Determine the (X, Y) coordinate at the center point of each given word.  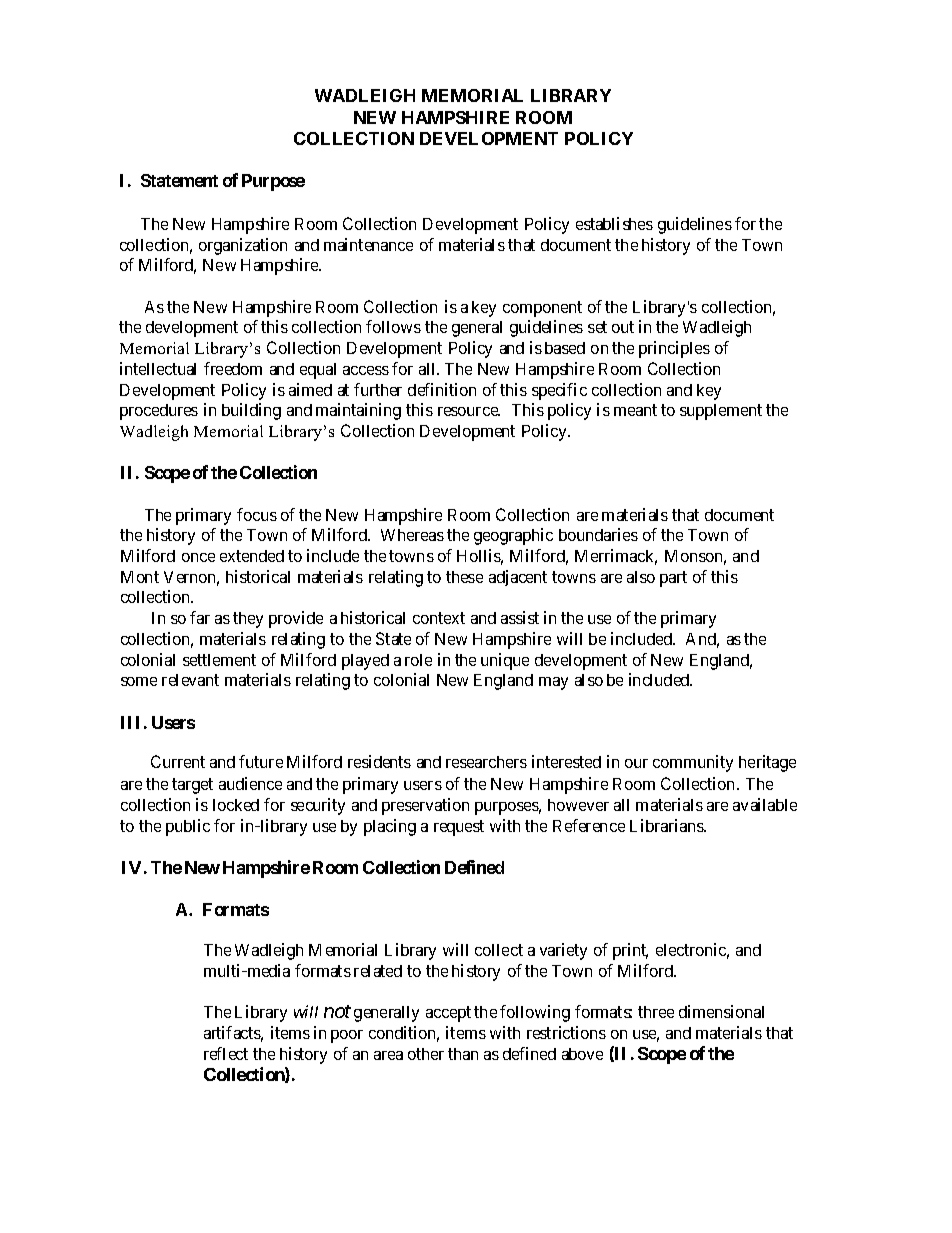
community (693, 763)
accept (448, 1014)
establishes (614, 223)
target (192, 786)
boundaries (598, 534)
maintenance (368, 244)
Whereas (412, 535)
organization (243, 246)
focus (257, 514)
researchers (486, 762)
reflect (226, 1053)
